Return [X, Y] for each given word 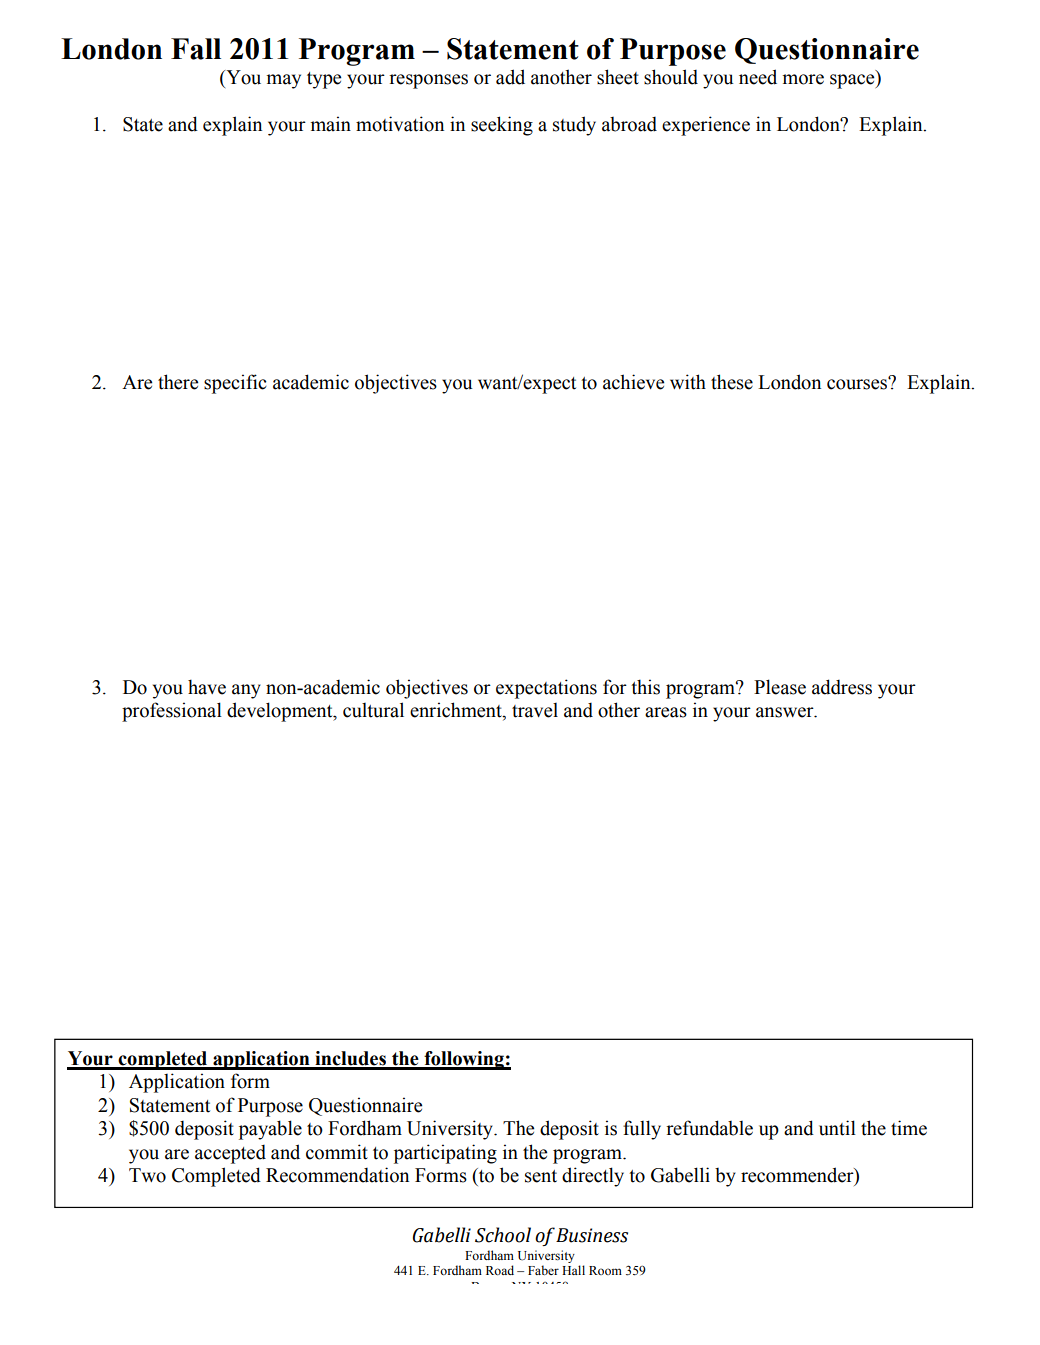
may [284, 81]
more [803, 79]
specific [235, 384]
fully [642, 1130]
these [732, 382]
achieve [633, 382]
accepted [230, 1154]
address [842, 687]
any [246, 691]
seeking [502, 126]
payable [270, 1130]
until [837, 1128]
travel [535, 710]
